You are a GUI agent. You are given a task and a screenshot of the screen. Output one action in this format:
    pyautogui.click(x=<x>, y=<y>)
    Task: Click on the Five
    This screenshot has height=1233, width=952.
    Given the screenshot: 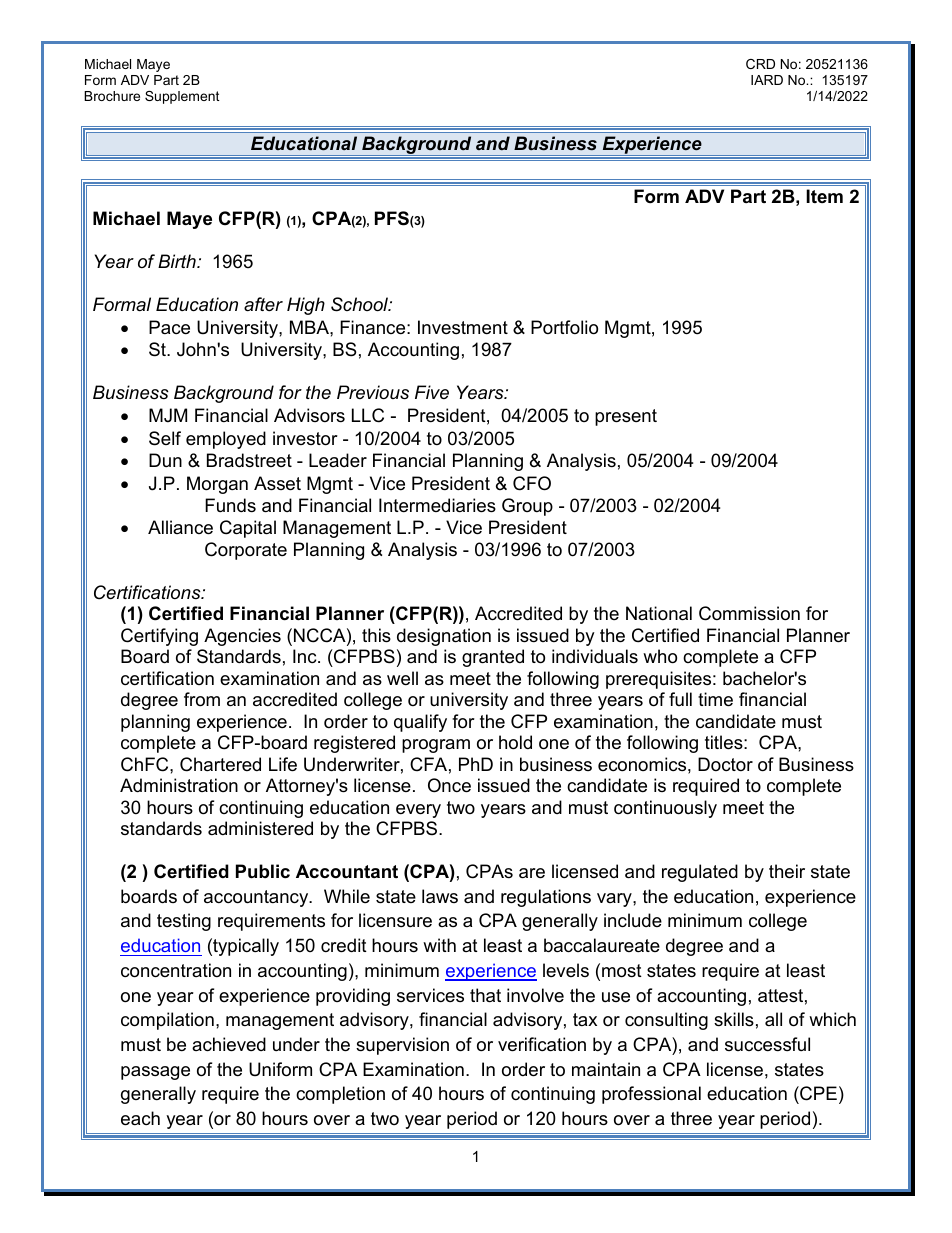 What is the action you would take?
    pyautogui.click(x=432, y=392)
